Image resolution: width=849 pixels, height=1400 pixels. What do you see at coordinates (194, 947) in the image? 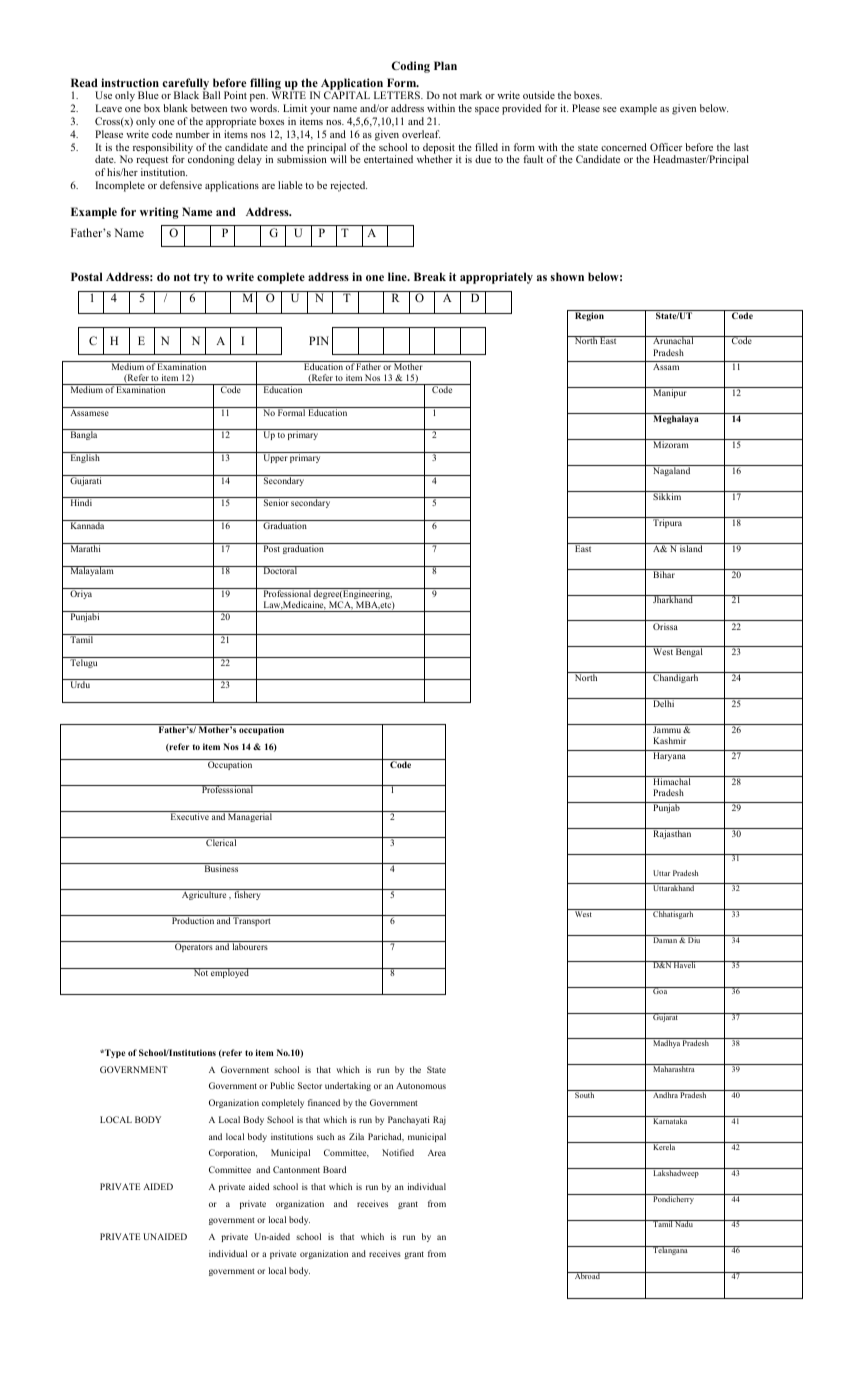
I see `Operators` at bounding box center [194, 947].
